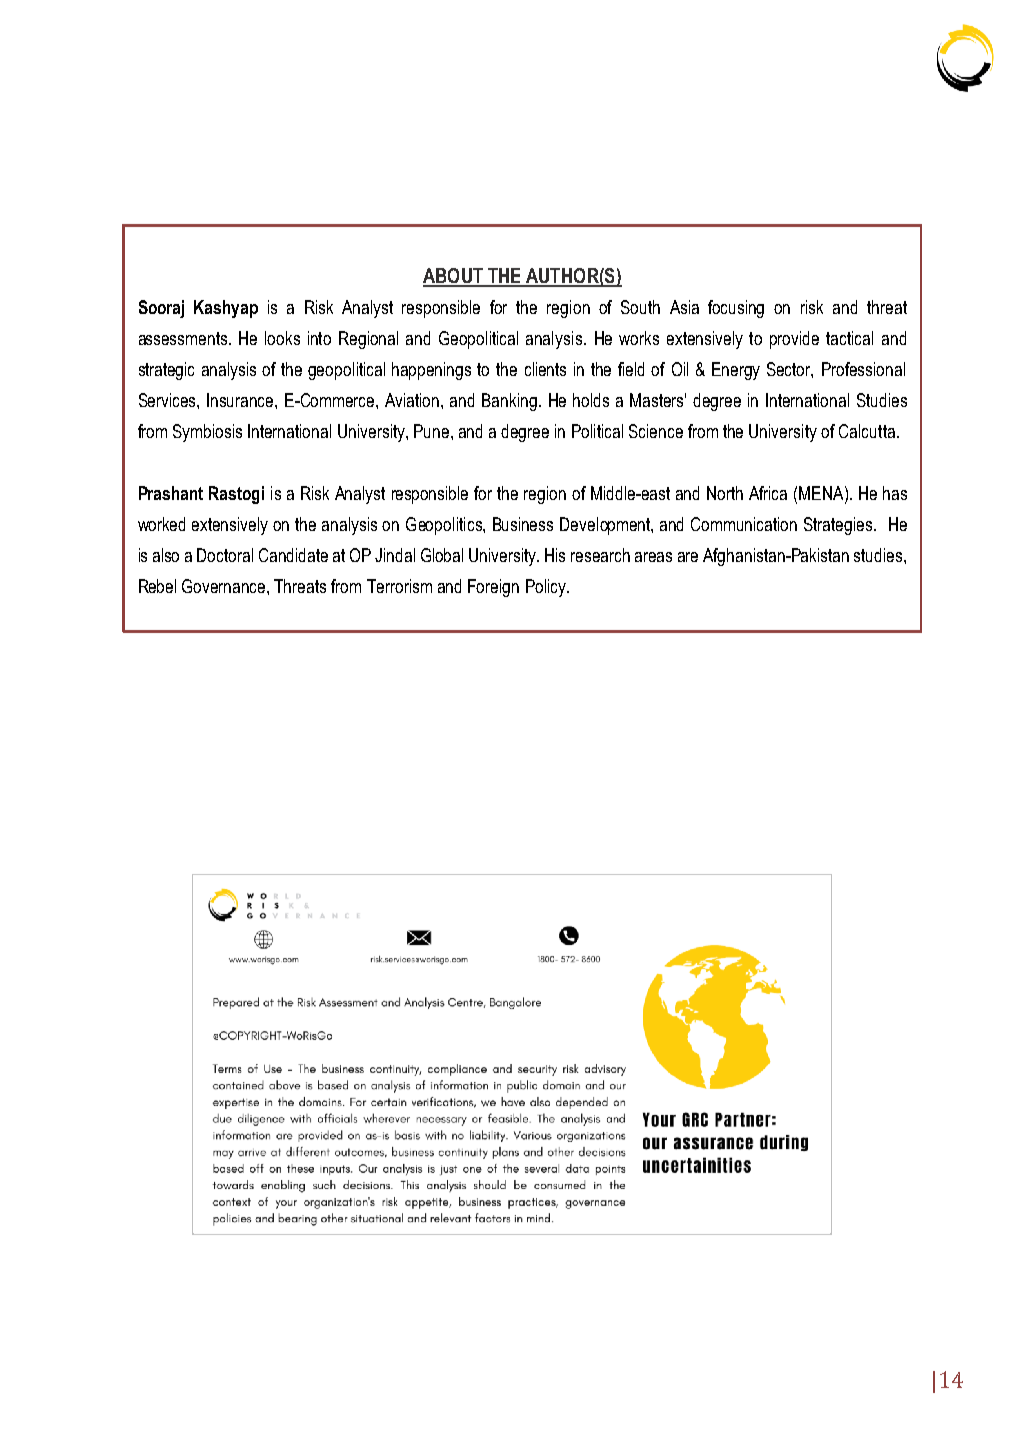 Image resolution: width=1023 pixels, height=1447 pixels. What do you see at coordinates (867, 431) in the screenshot?
I see `Calcutta` at bounding box center [867, 431].
